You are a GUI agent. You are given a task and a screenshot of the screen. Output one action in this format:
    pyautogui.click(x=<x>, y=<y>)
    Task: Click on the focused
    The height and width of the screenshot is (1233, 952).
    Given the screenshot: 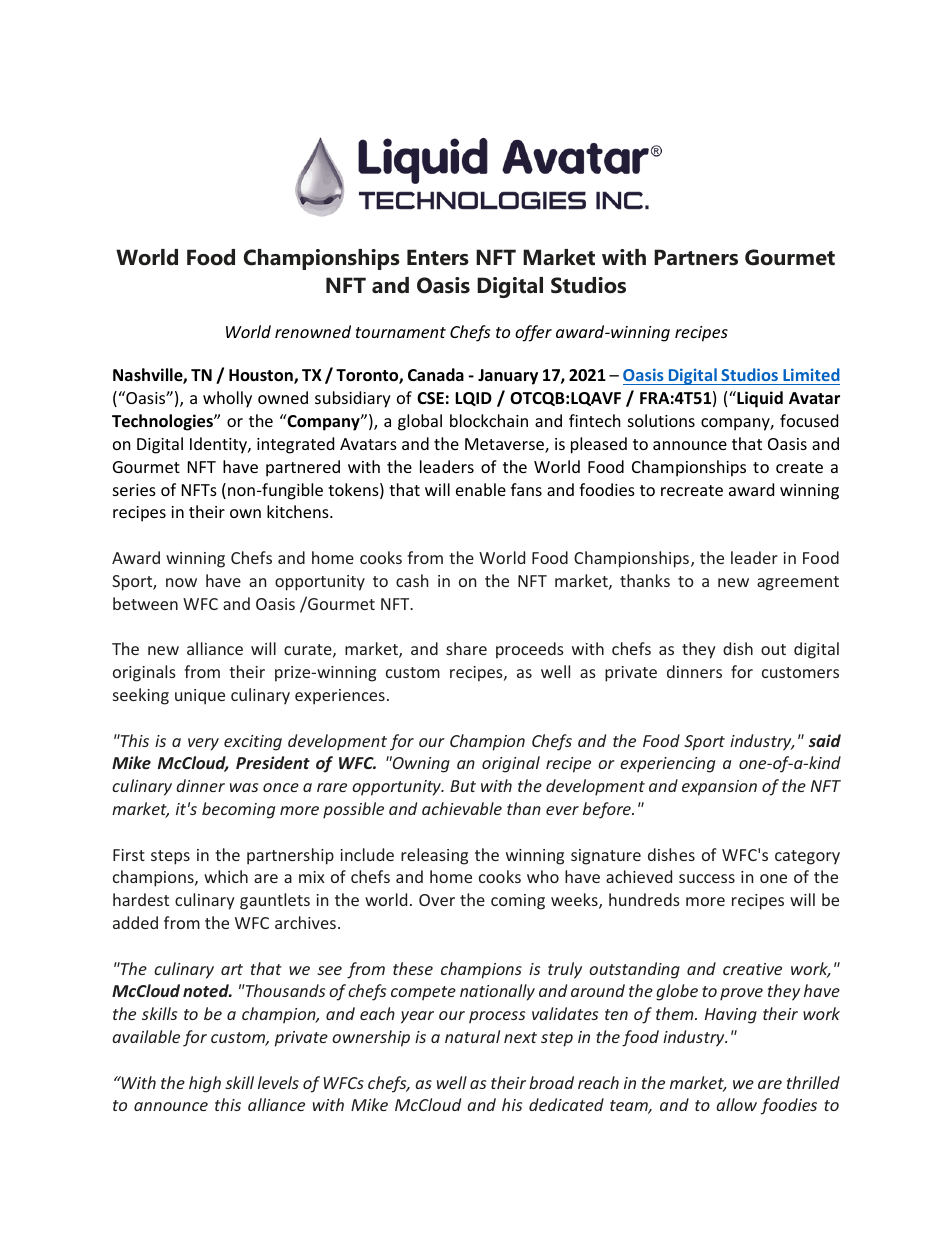 What is the action you would take?
    pyautogui.click(x=809, y=420)
